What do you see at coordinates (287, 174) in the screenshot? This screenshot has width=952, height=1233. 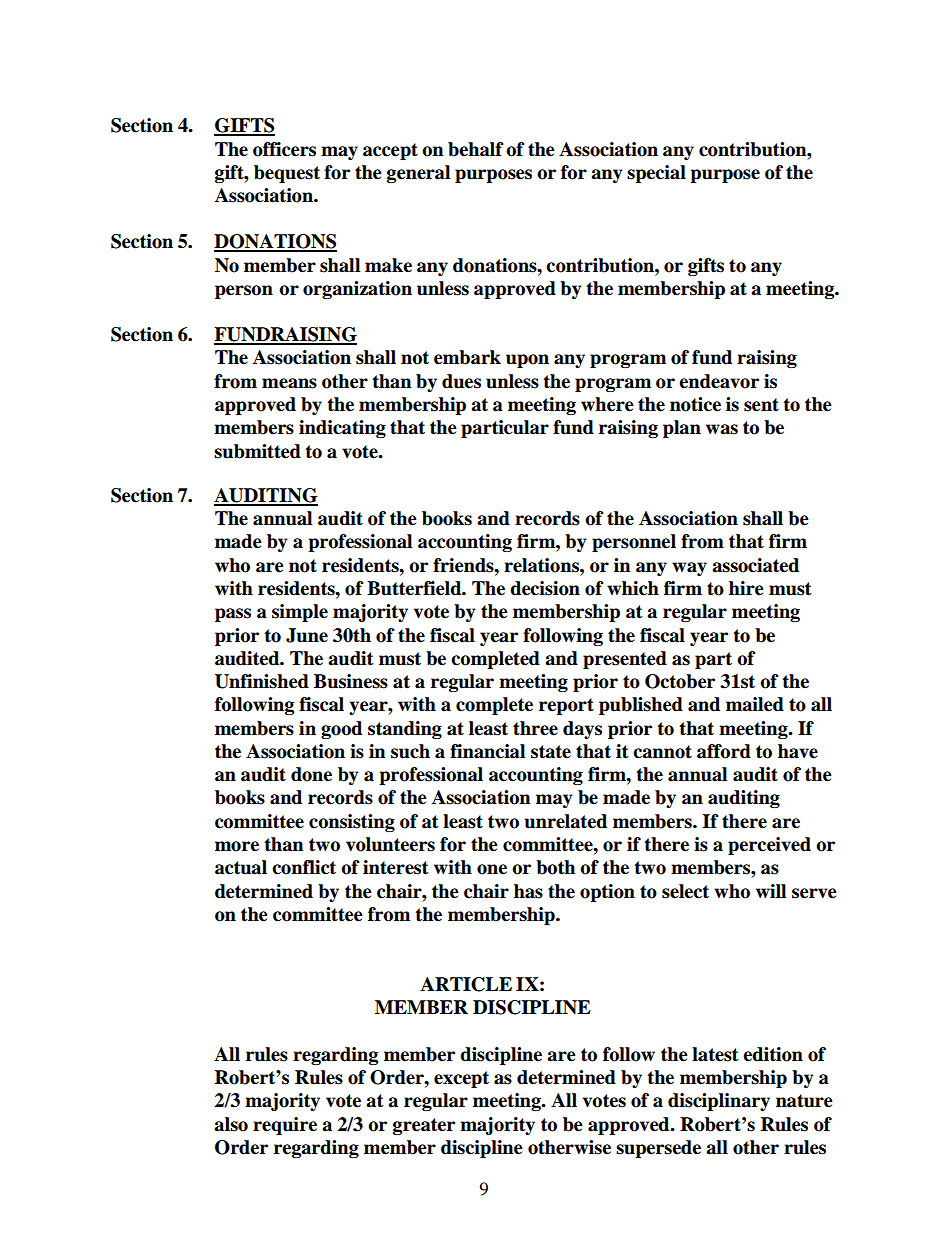 I see `bequest` at bounding box center [287, 174].
